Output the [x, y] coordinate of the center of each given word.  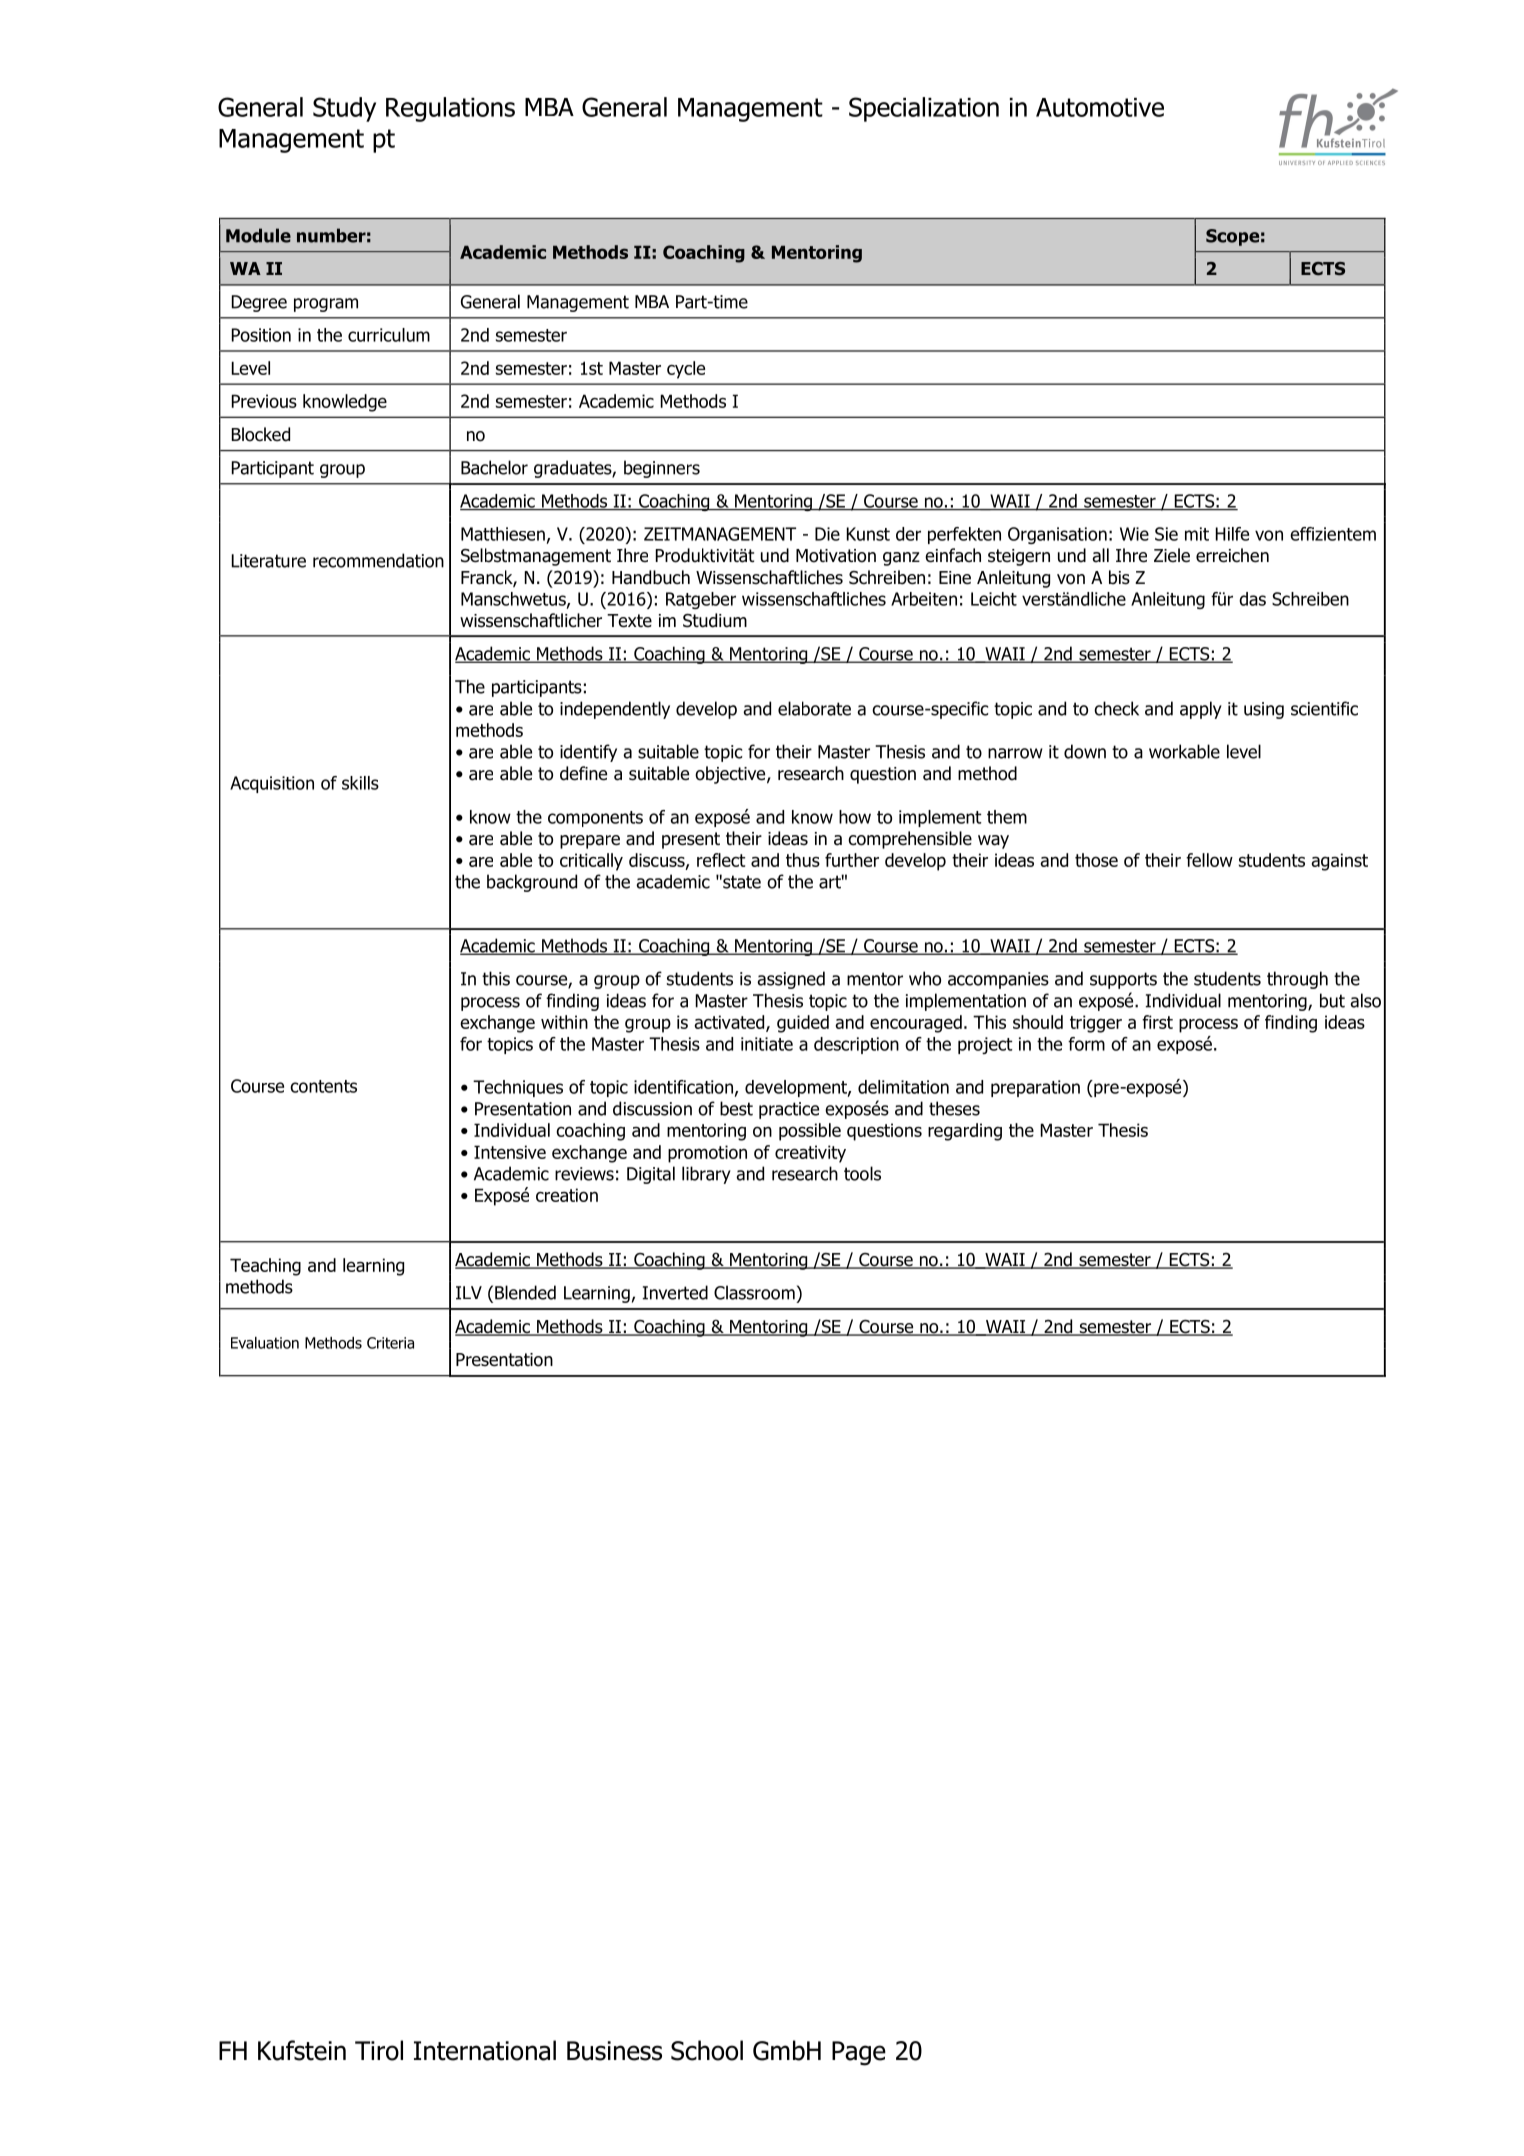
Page [859, 2053]
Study [344, 109]
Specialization [924, 109]
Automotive [1100, 107]
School [707, 2050]
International [485, 2050]
